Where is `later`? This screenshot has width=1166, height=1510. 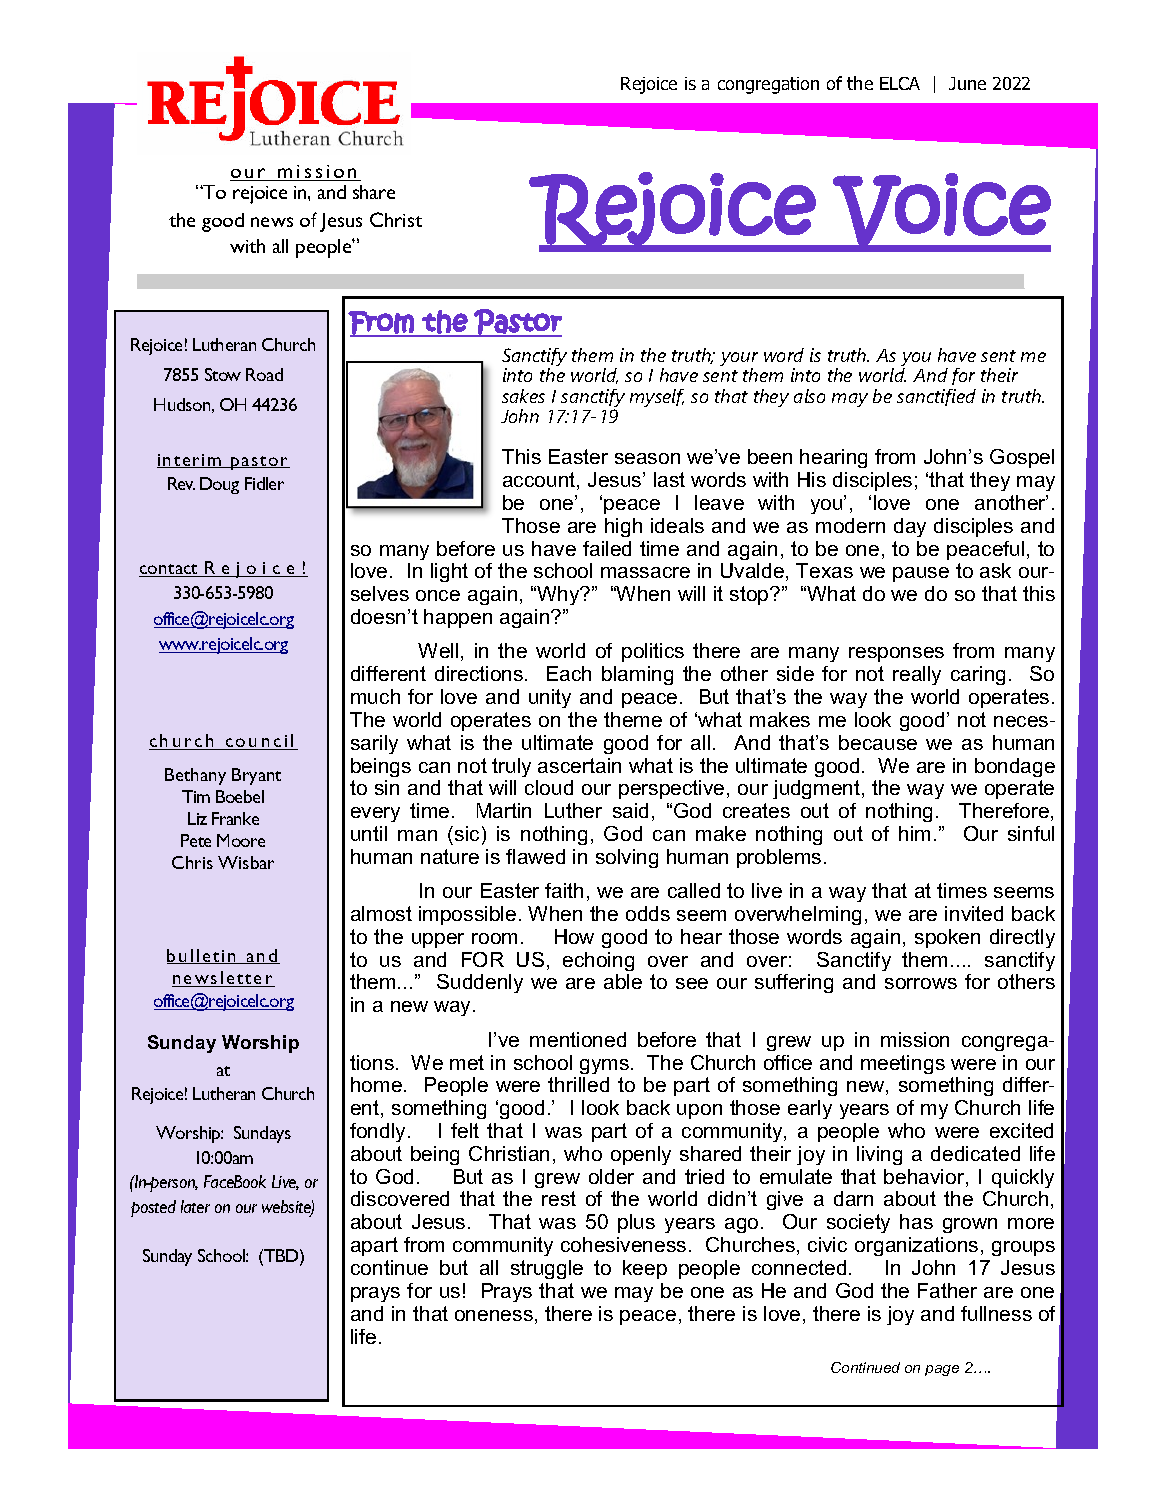 later is located at coordinates (195, 1206).
